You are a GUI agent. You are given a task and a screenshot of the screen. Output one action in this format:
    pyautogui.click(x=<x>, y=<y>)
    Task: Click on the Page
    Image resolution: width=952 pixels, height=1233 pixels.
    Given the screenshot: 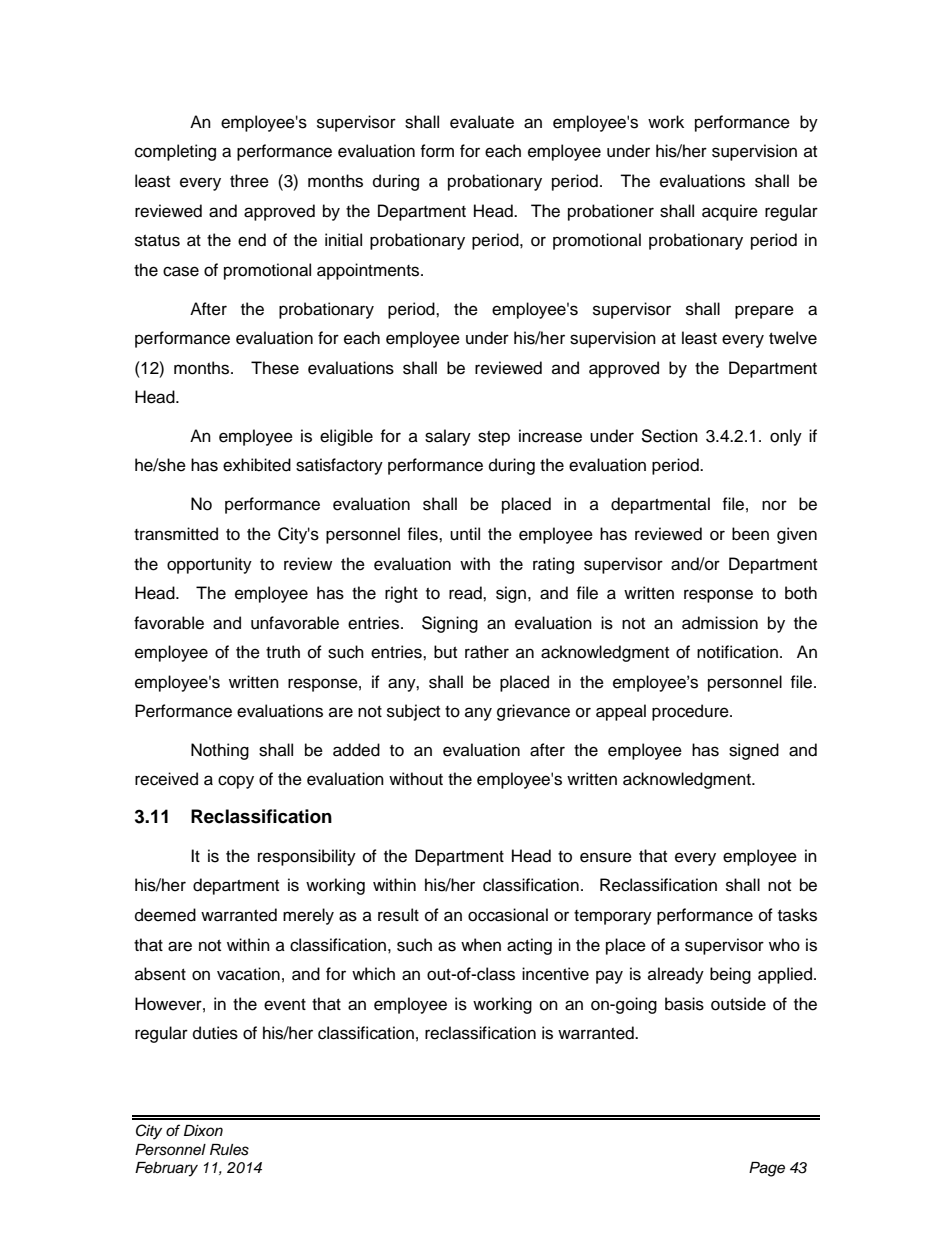 What is the action you would take?
    pyautogui.click(x=767, y=1169)
